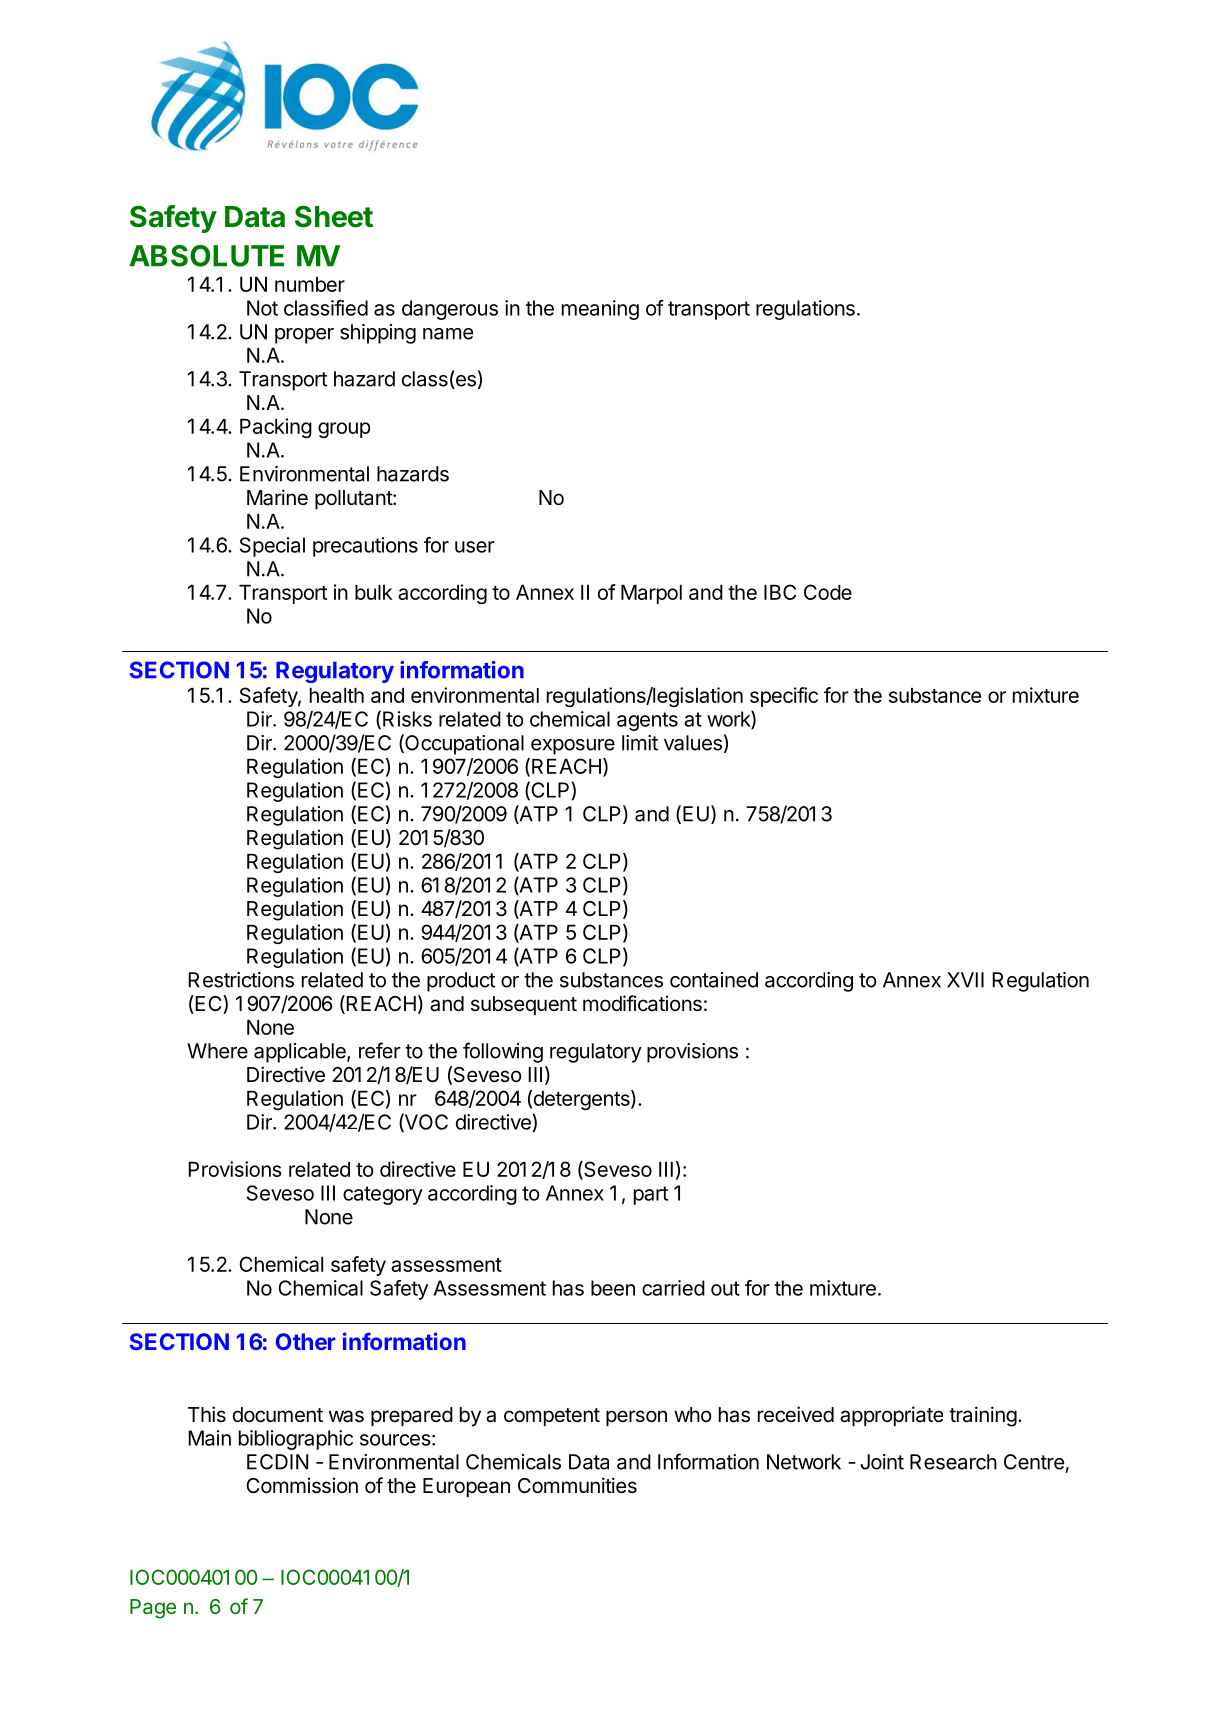  What do you see at coordinates (828, 592) in the screenshot?
I see `Code` at bounding box center [828, 592].
